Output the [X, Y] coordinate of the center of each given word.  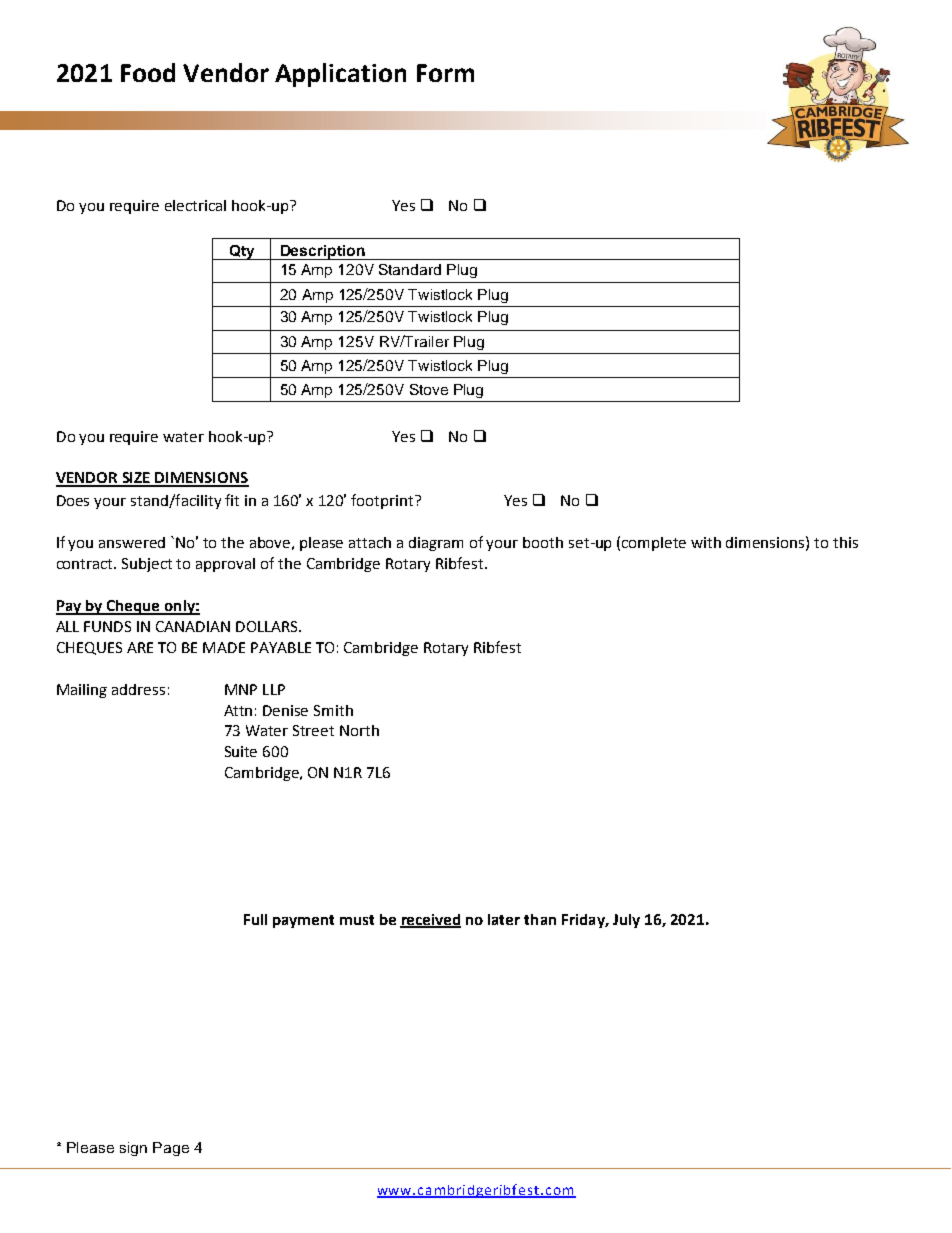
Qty [242, 252]
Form [445, 73]
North [359, 730]
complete [654, 544]
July [626, 921]
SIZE [136, 479]
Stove [429, 389]
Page [171, 1149]
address [138, 689]
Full [255, 919]
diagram [436, 544]
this [845, 542]
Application [340, 75]
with [706, 542]
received [430, 920]
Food [148, 72]
